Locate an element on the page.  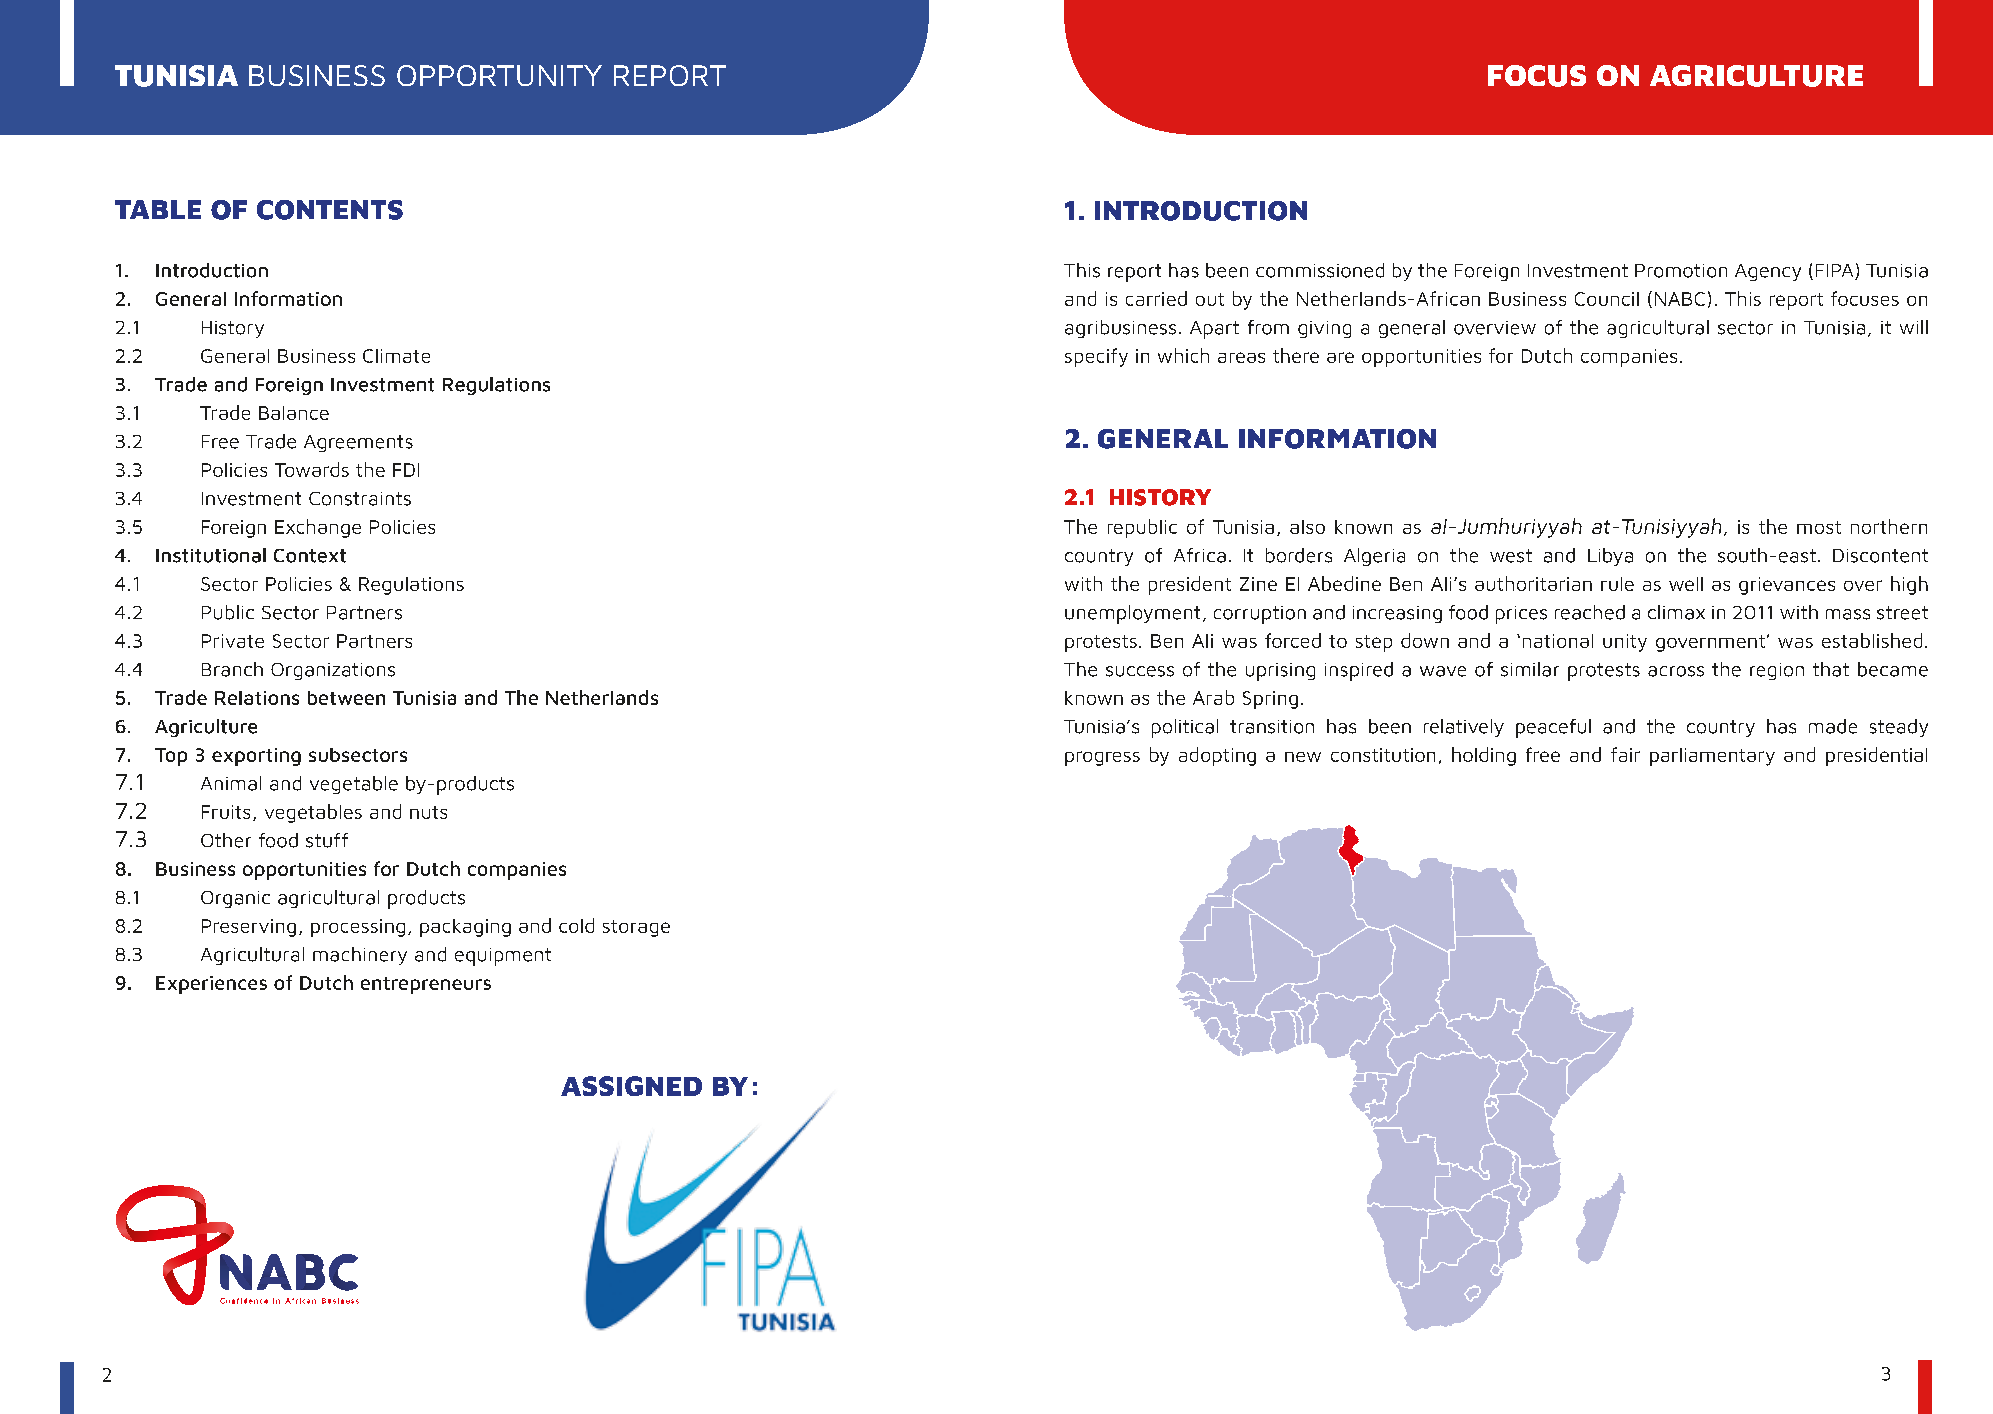
Organizations is located at coordinates (333, 671).
